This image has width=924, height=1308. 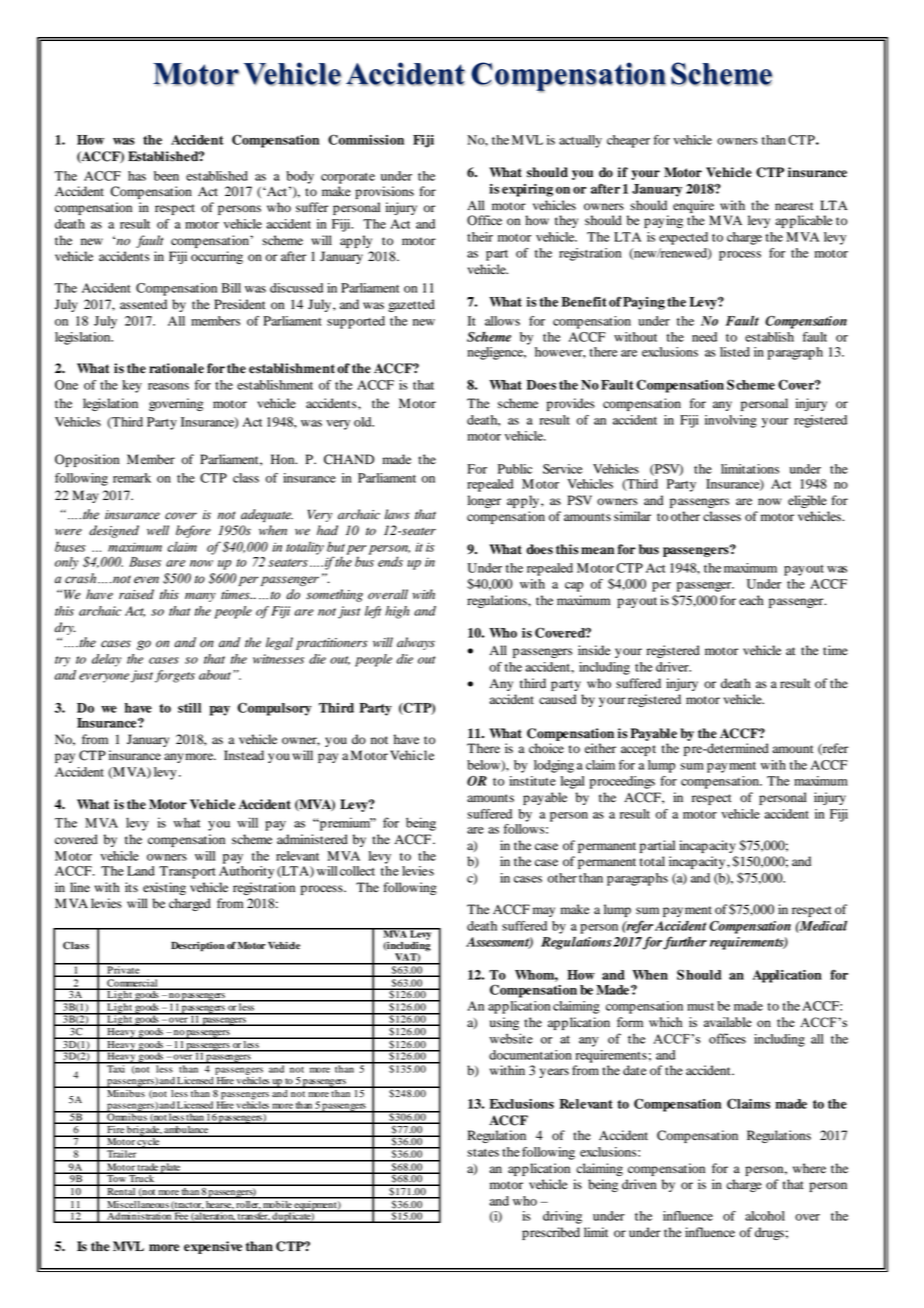 What do you see at coordinates (384, 192) in the image?
I see `provisions` at bounding box center [384, 192].
